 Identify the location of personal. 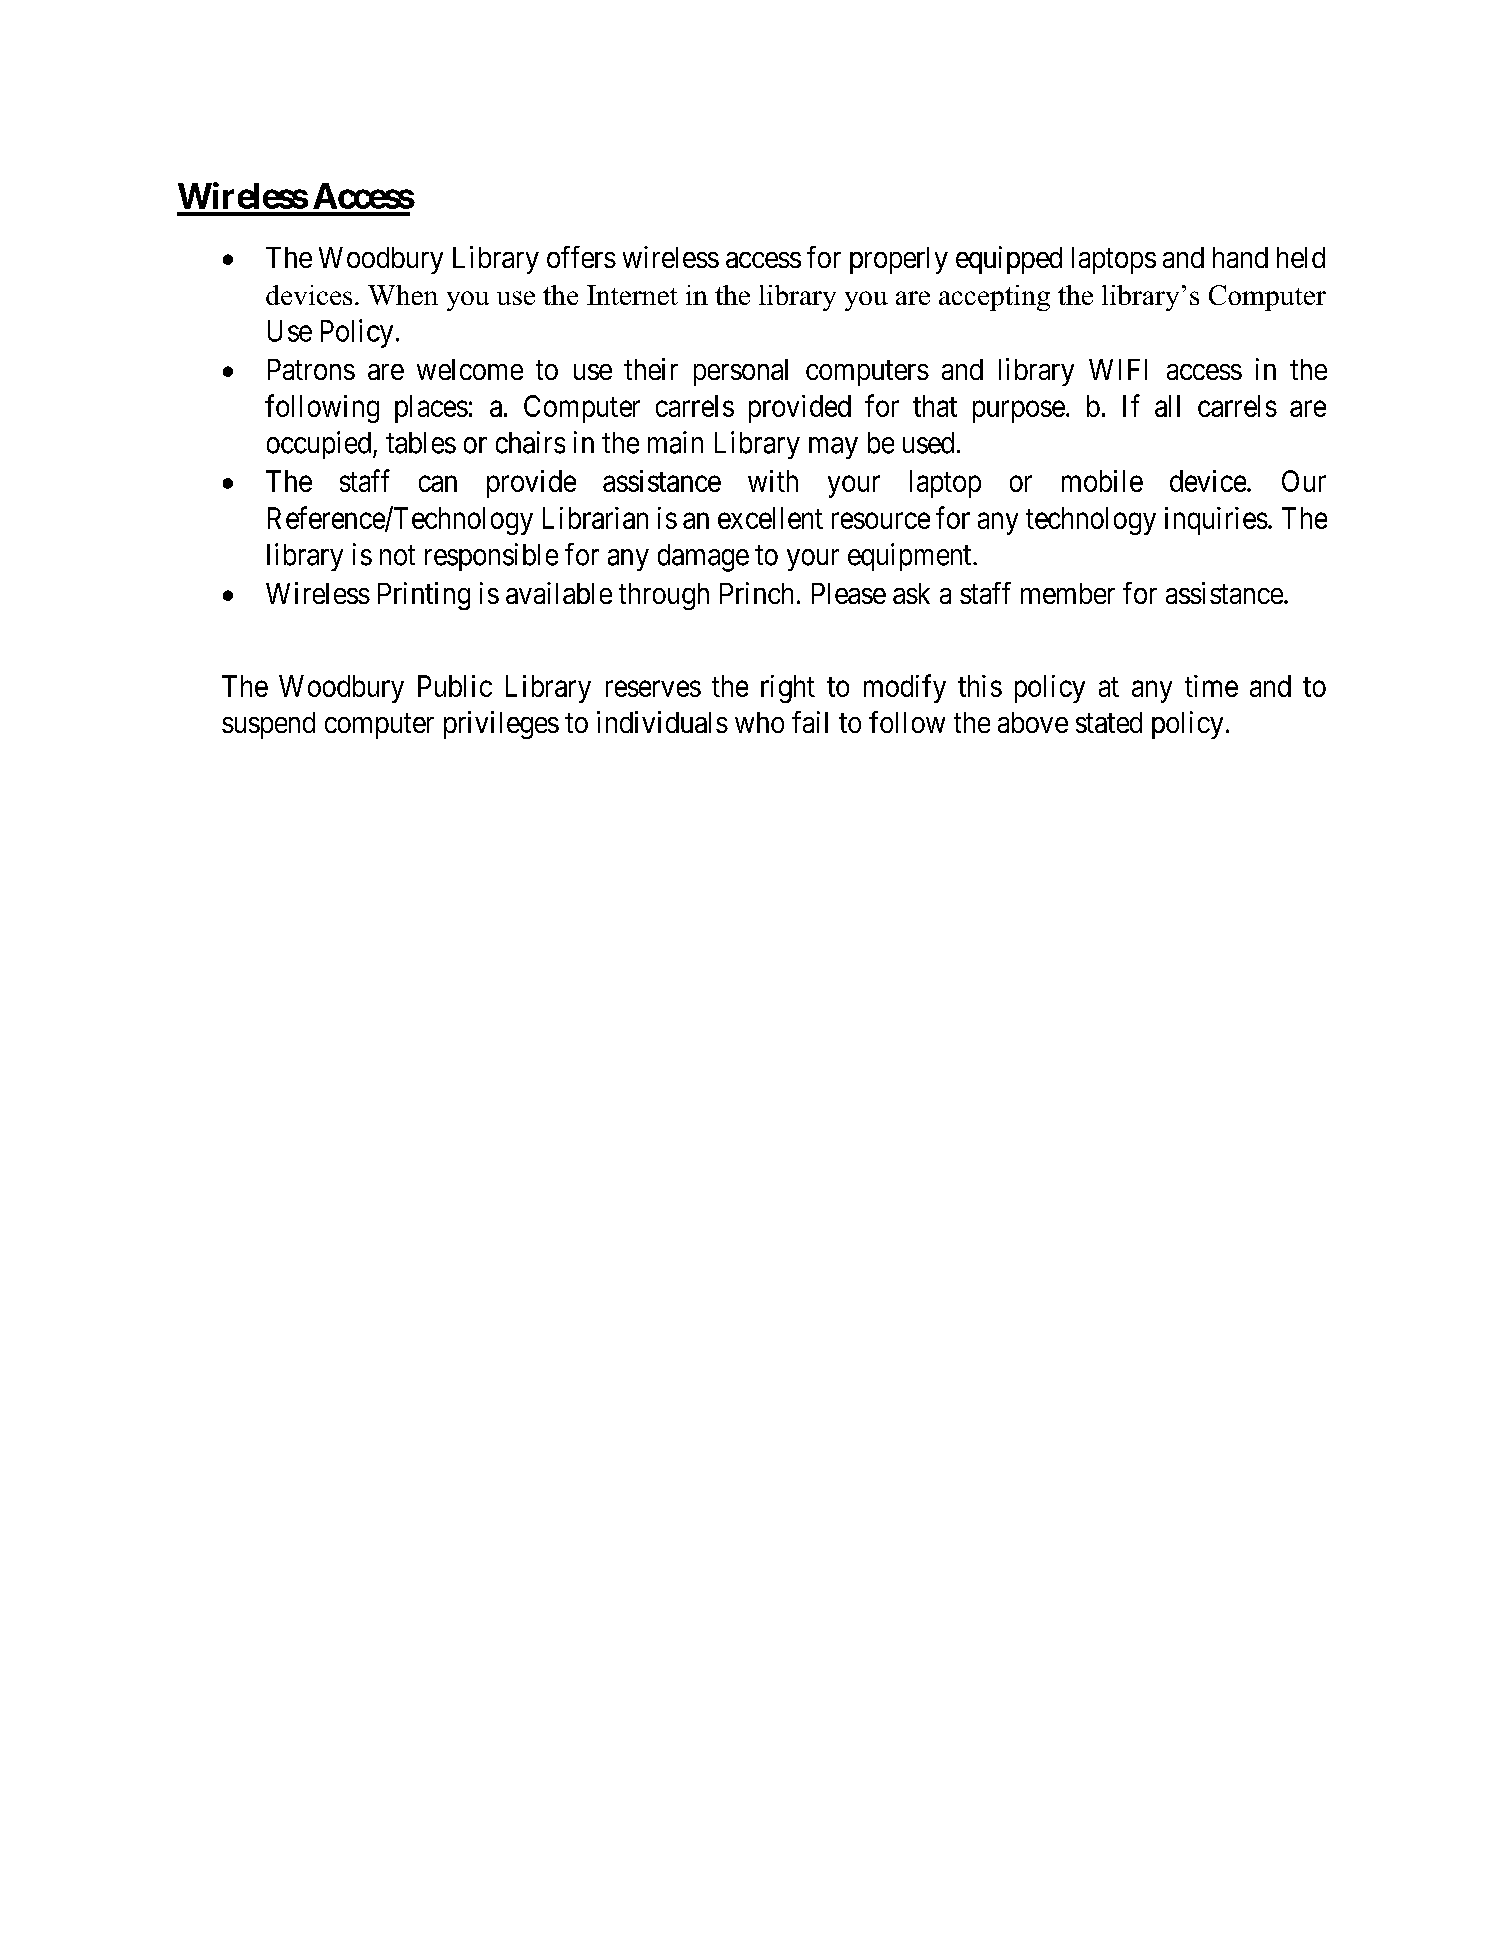
(741, 372).
